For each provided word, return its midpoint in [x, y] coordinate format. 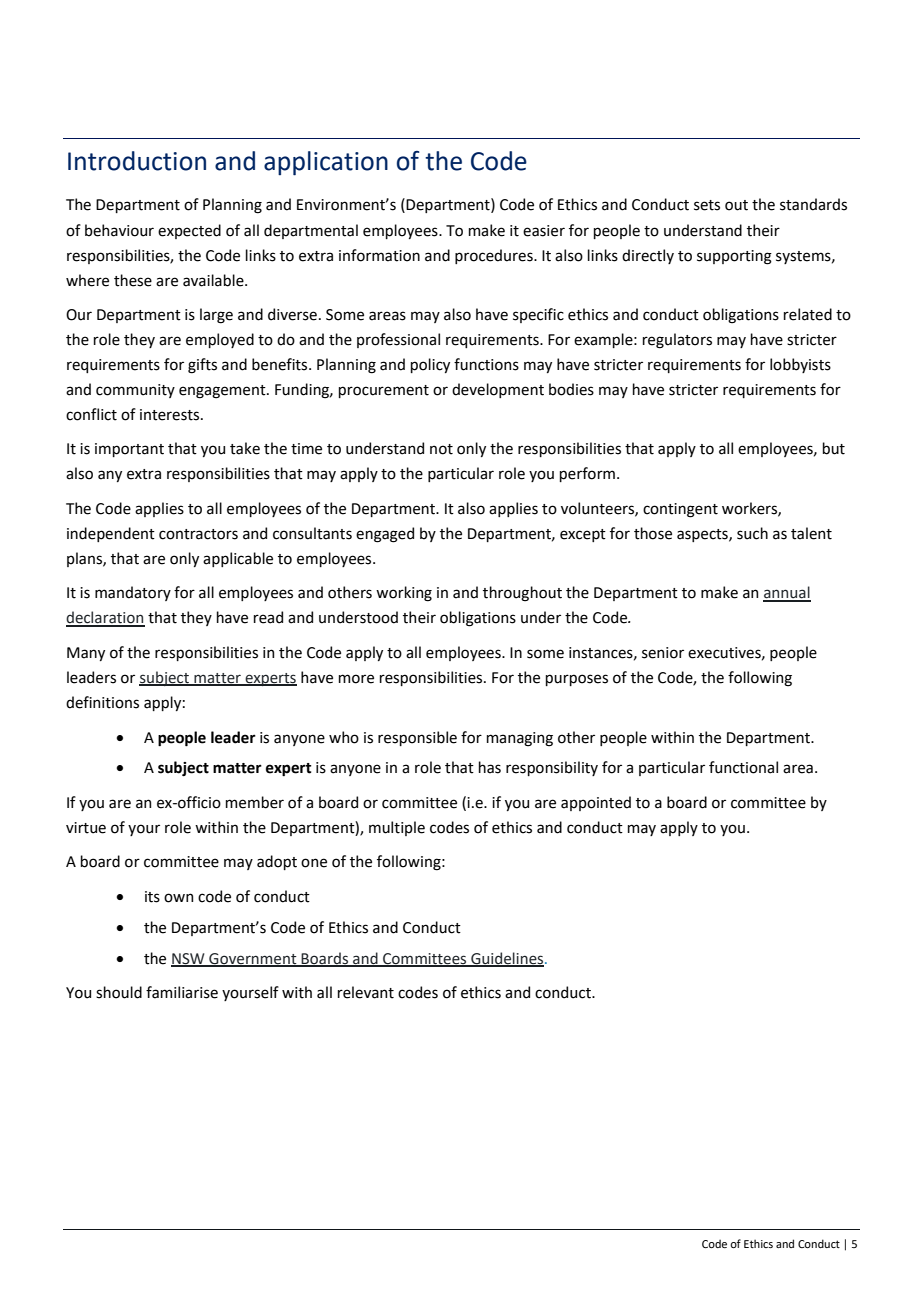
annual [787, 593]
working [404, 594]
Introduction [137, 161]
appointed [596, 803]
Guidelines [507, 959]
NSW [189, 959]
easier [544, 231]
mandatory [133, 593]
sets [707, 205]
